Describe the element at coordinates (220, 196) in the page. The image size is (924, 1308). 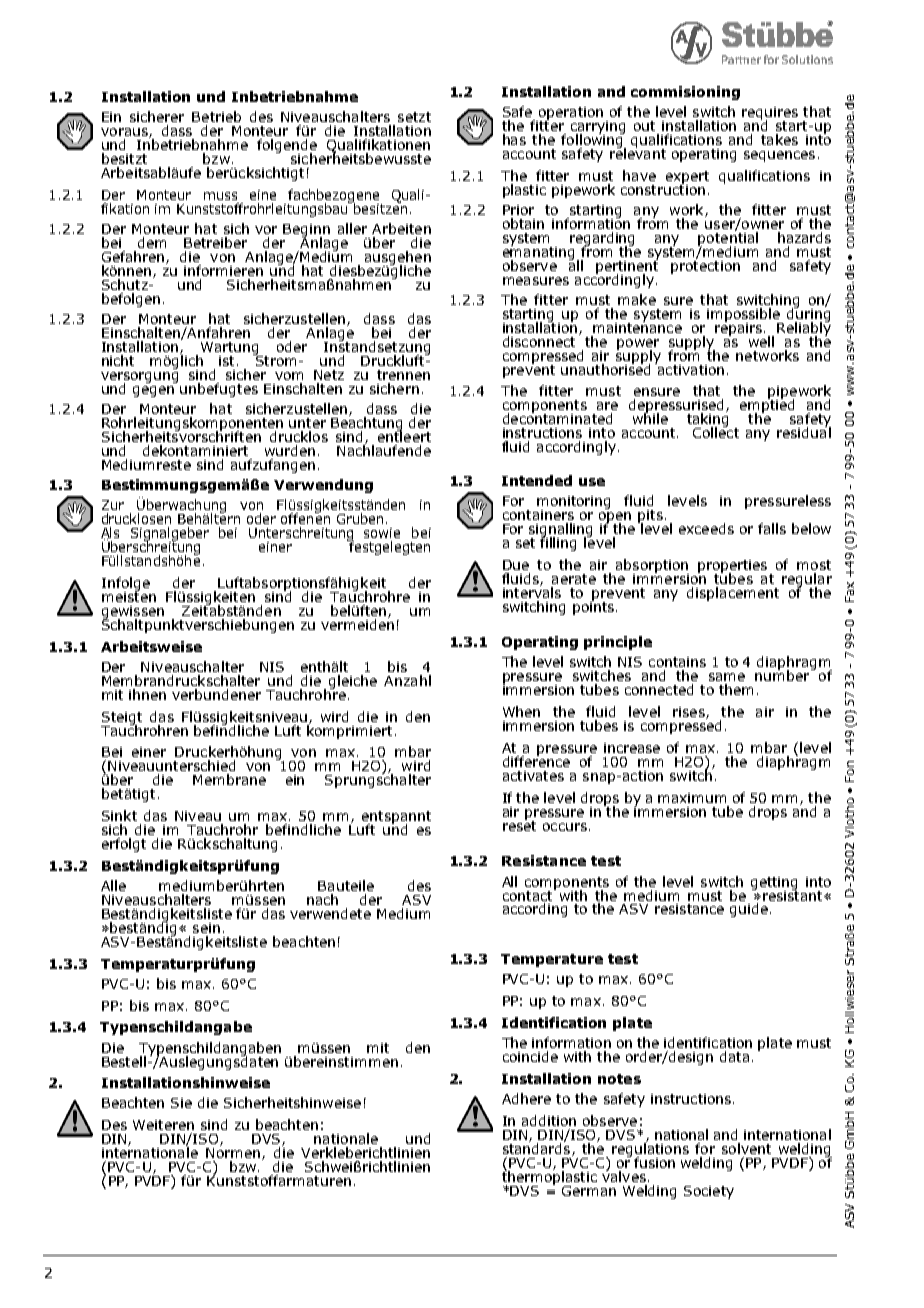
I see `muss` at that location.
